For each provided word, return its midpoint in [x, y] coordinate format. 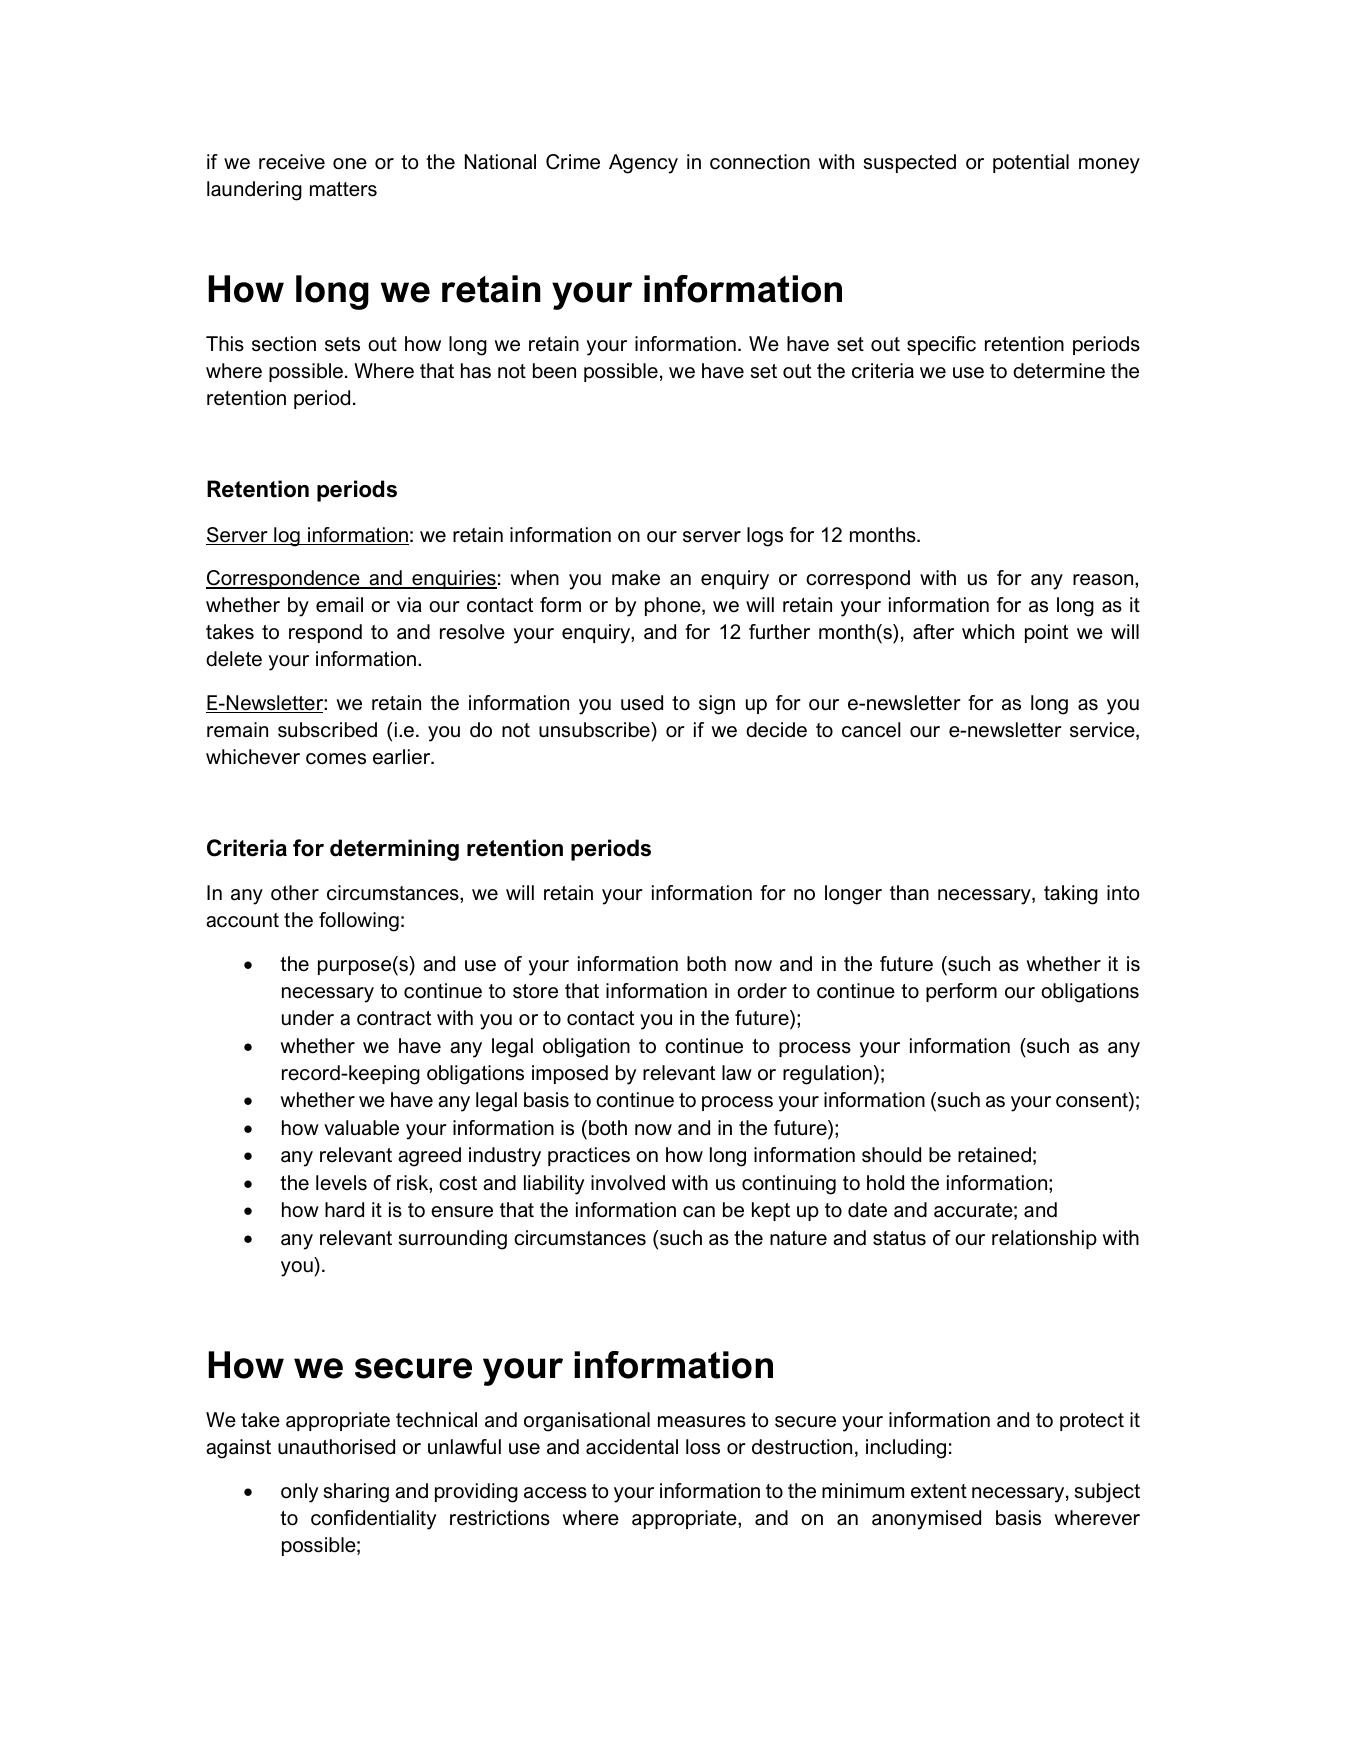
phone [674, 606]
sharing [356, 1493]
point [1046, 633]
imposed [570, 1074]
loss [703, 1447]
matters [343, 189]
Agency [643, 164]
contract [394, 1018]
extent [939, 1491]
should [891, 1155]
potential [1031, 163]
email [339, 605]
